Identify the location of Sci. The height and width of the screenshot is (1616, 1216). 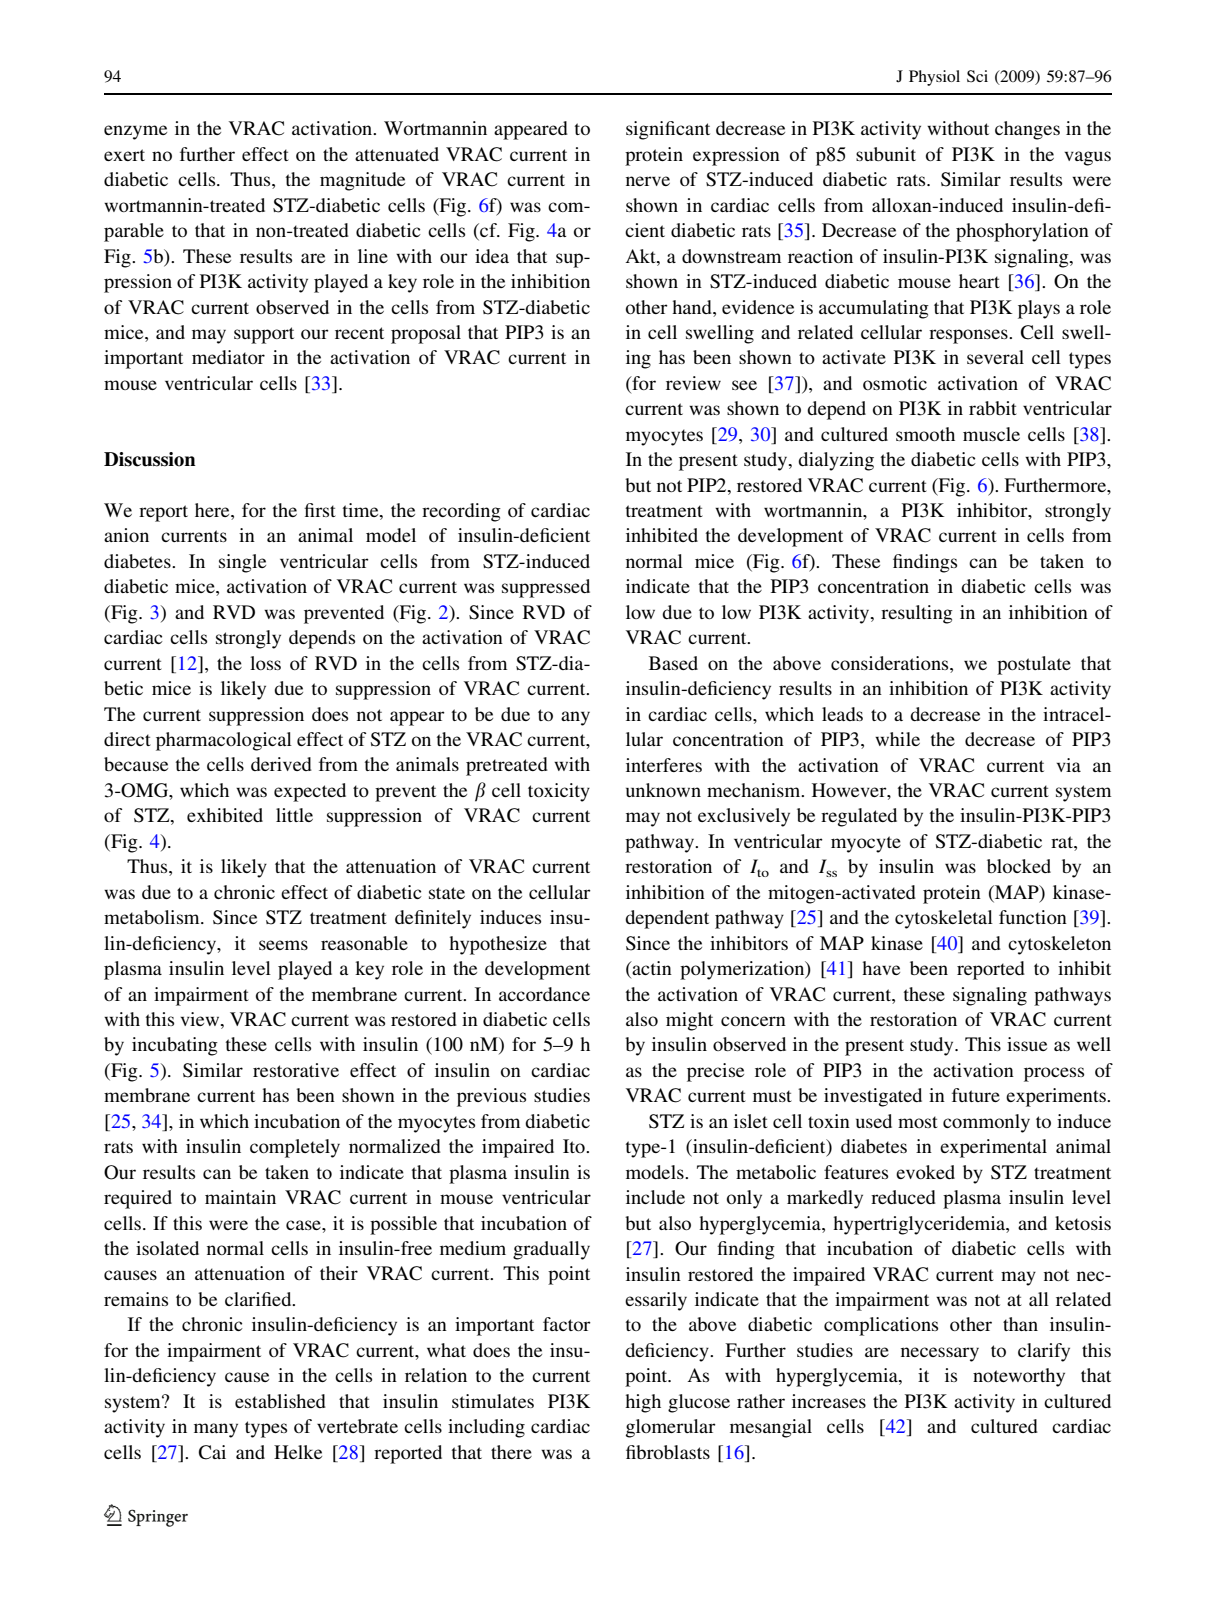
(977, 76).
